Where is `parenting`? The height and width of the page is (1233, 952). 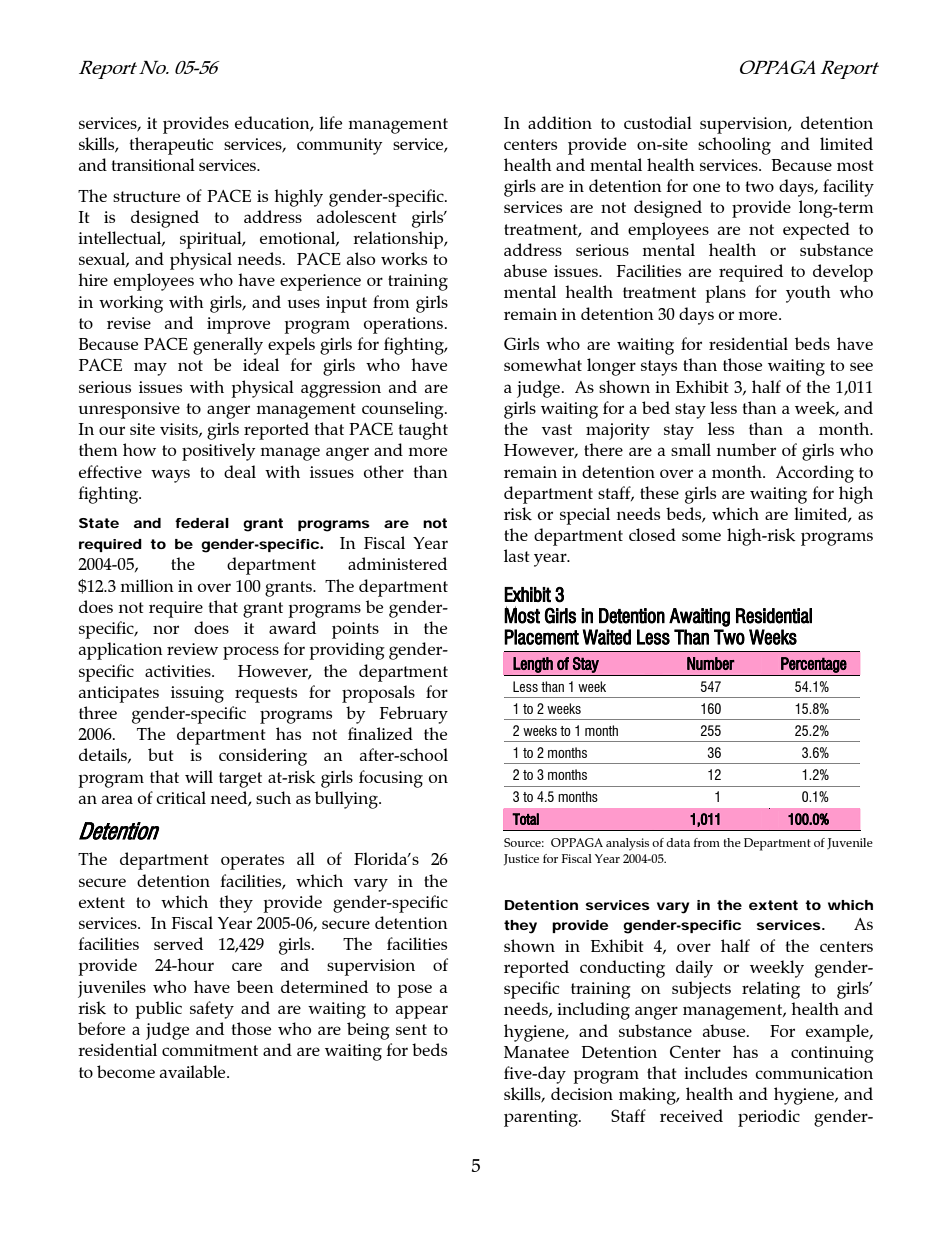 parenting is located at coordinates (542, 1118).
